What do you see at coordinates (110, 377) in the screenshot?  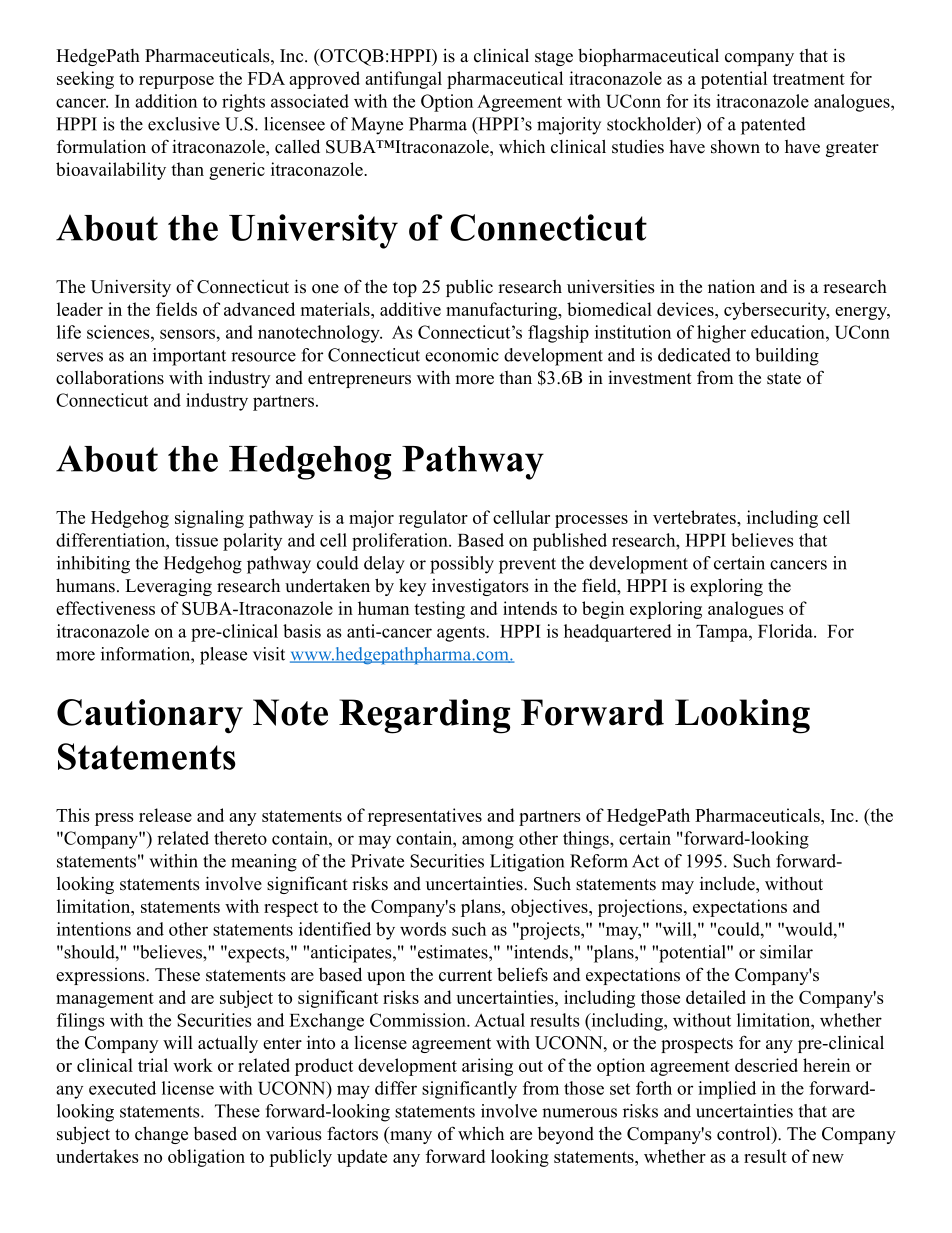 I see `collaborations` at bounding box center [110, 377].
